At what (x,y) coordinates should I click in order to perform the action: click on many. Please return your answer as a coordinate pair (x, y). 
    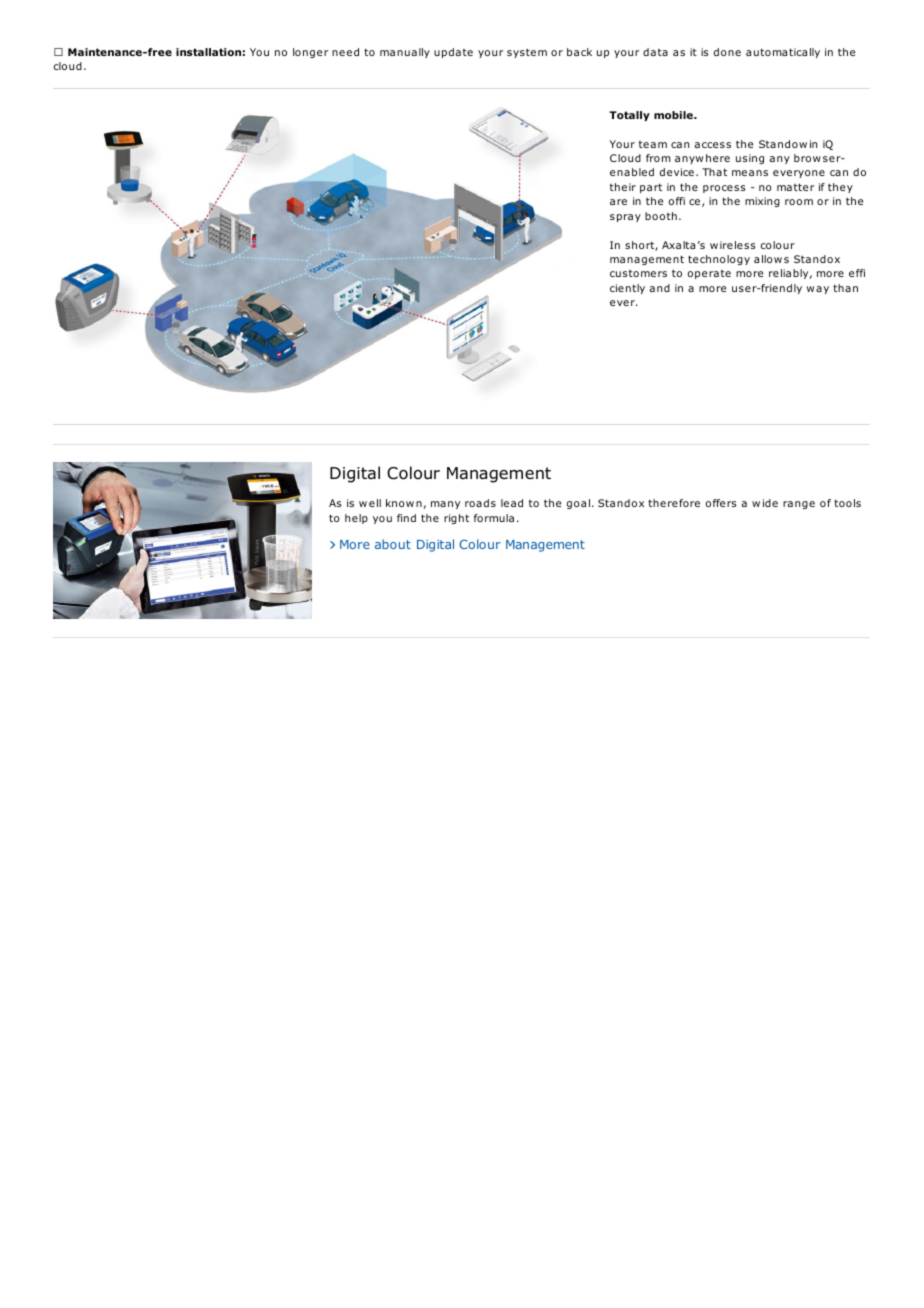
    Looking at the image, I should click on (445, 505).
